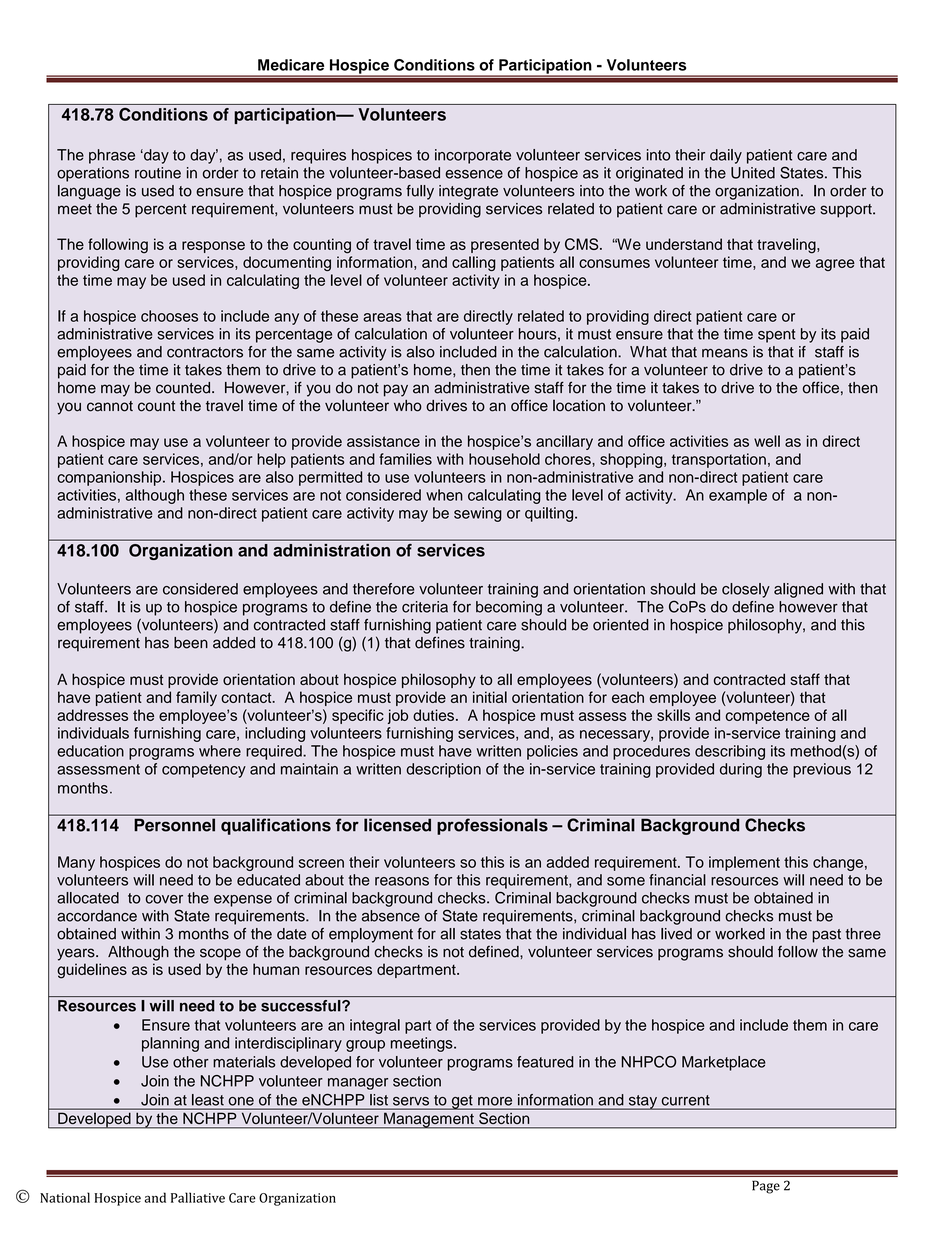 This screenshot has width=952, height=1233. I want to click on Marketplace, so click(724, 1063).
